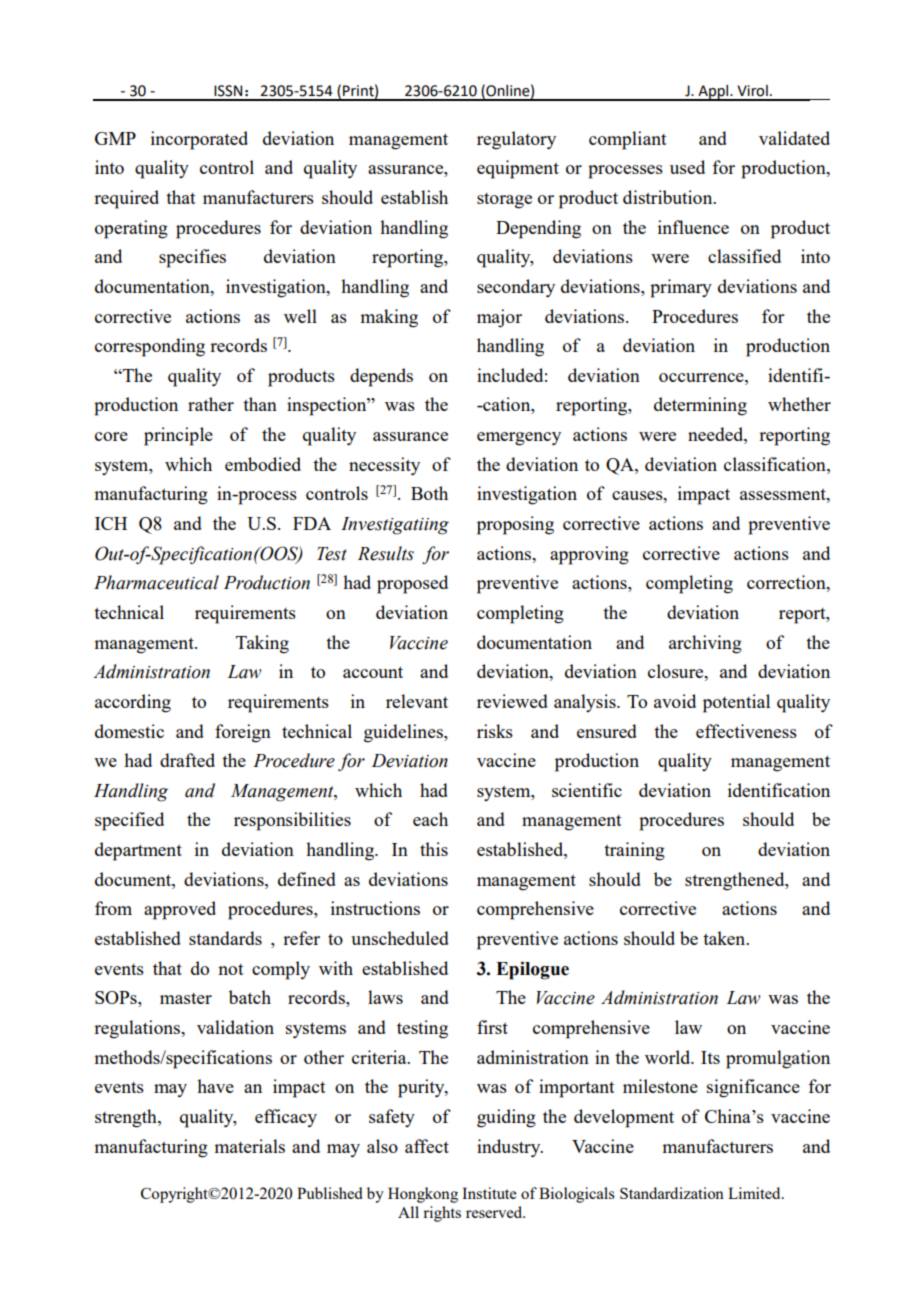  I want to click on Virol, so click(752, 91).
